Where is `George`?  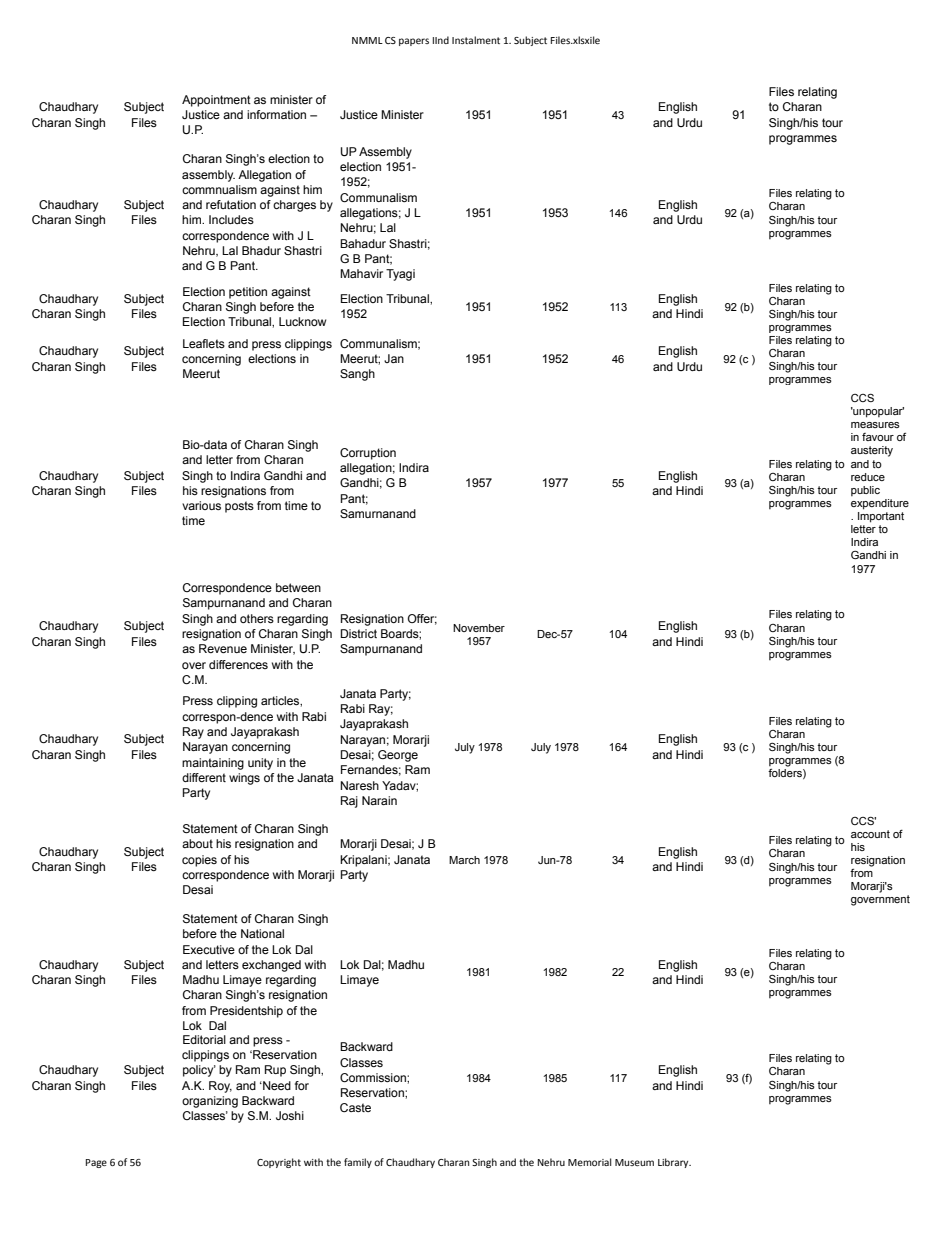
George is located at coordinates (398, 756).
